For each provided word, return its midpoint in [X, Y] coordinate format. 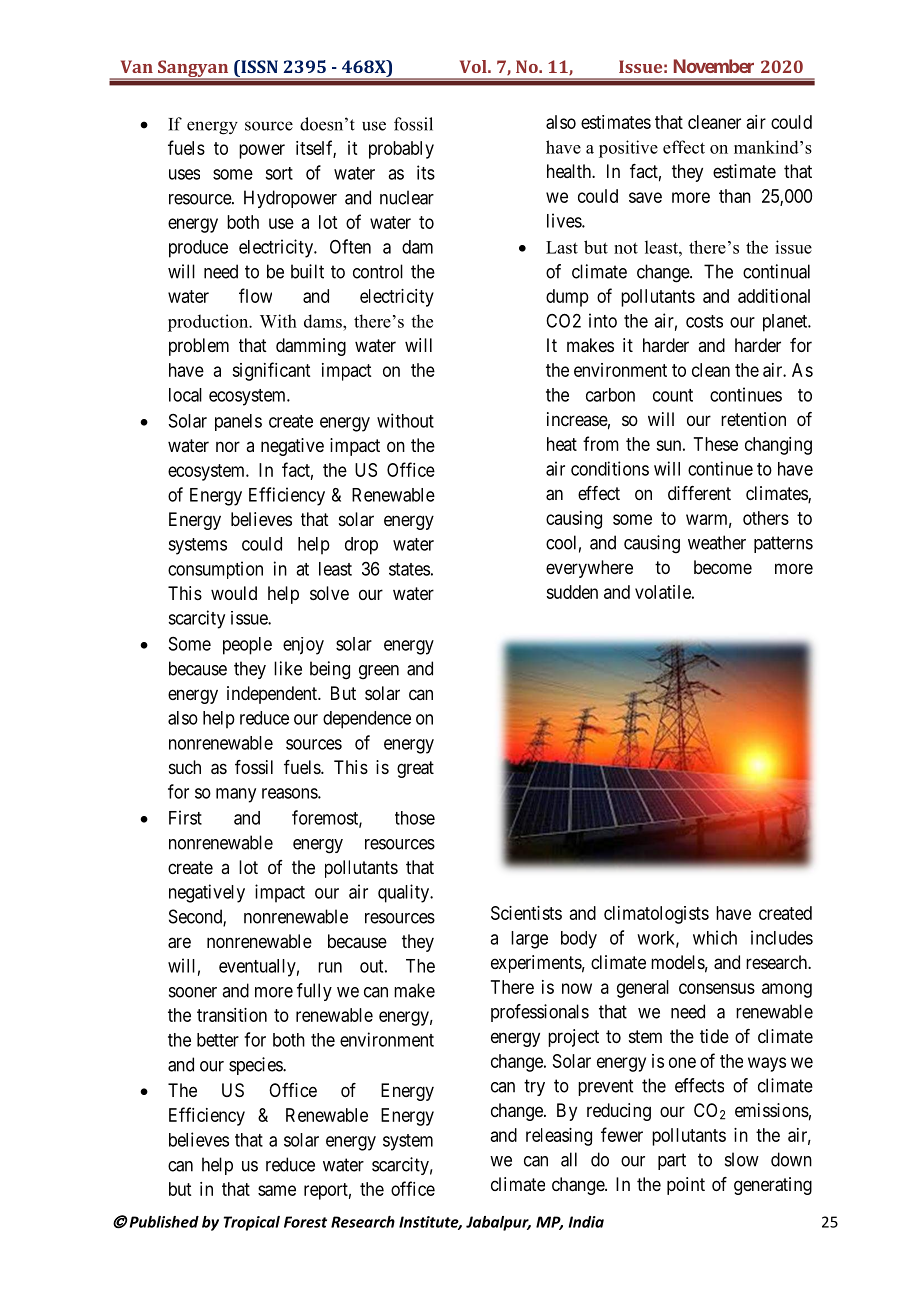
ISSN [258, 66]
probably [401, 150]
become [723, 567]
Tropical [252, 1223]
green [379, 672]
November [714, 66]
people [247, 646]
